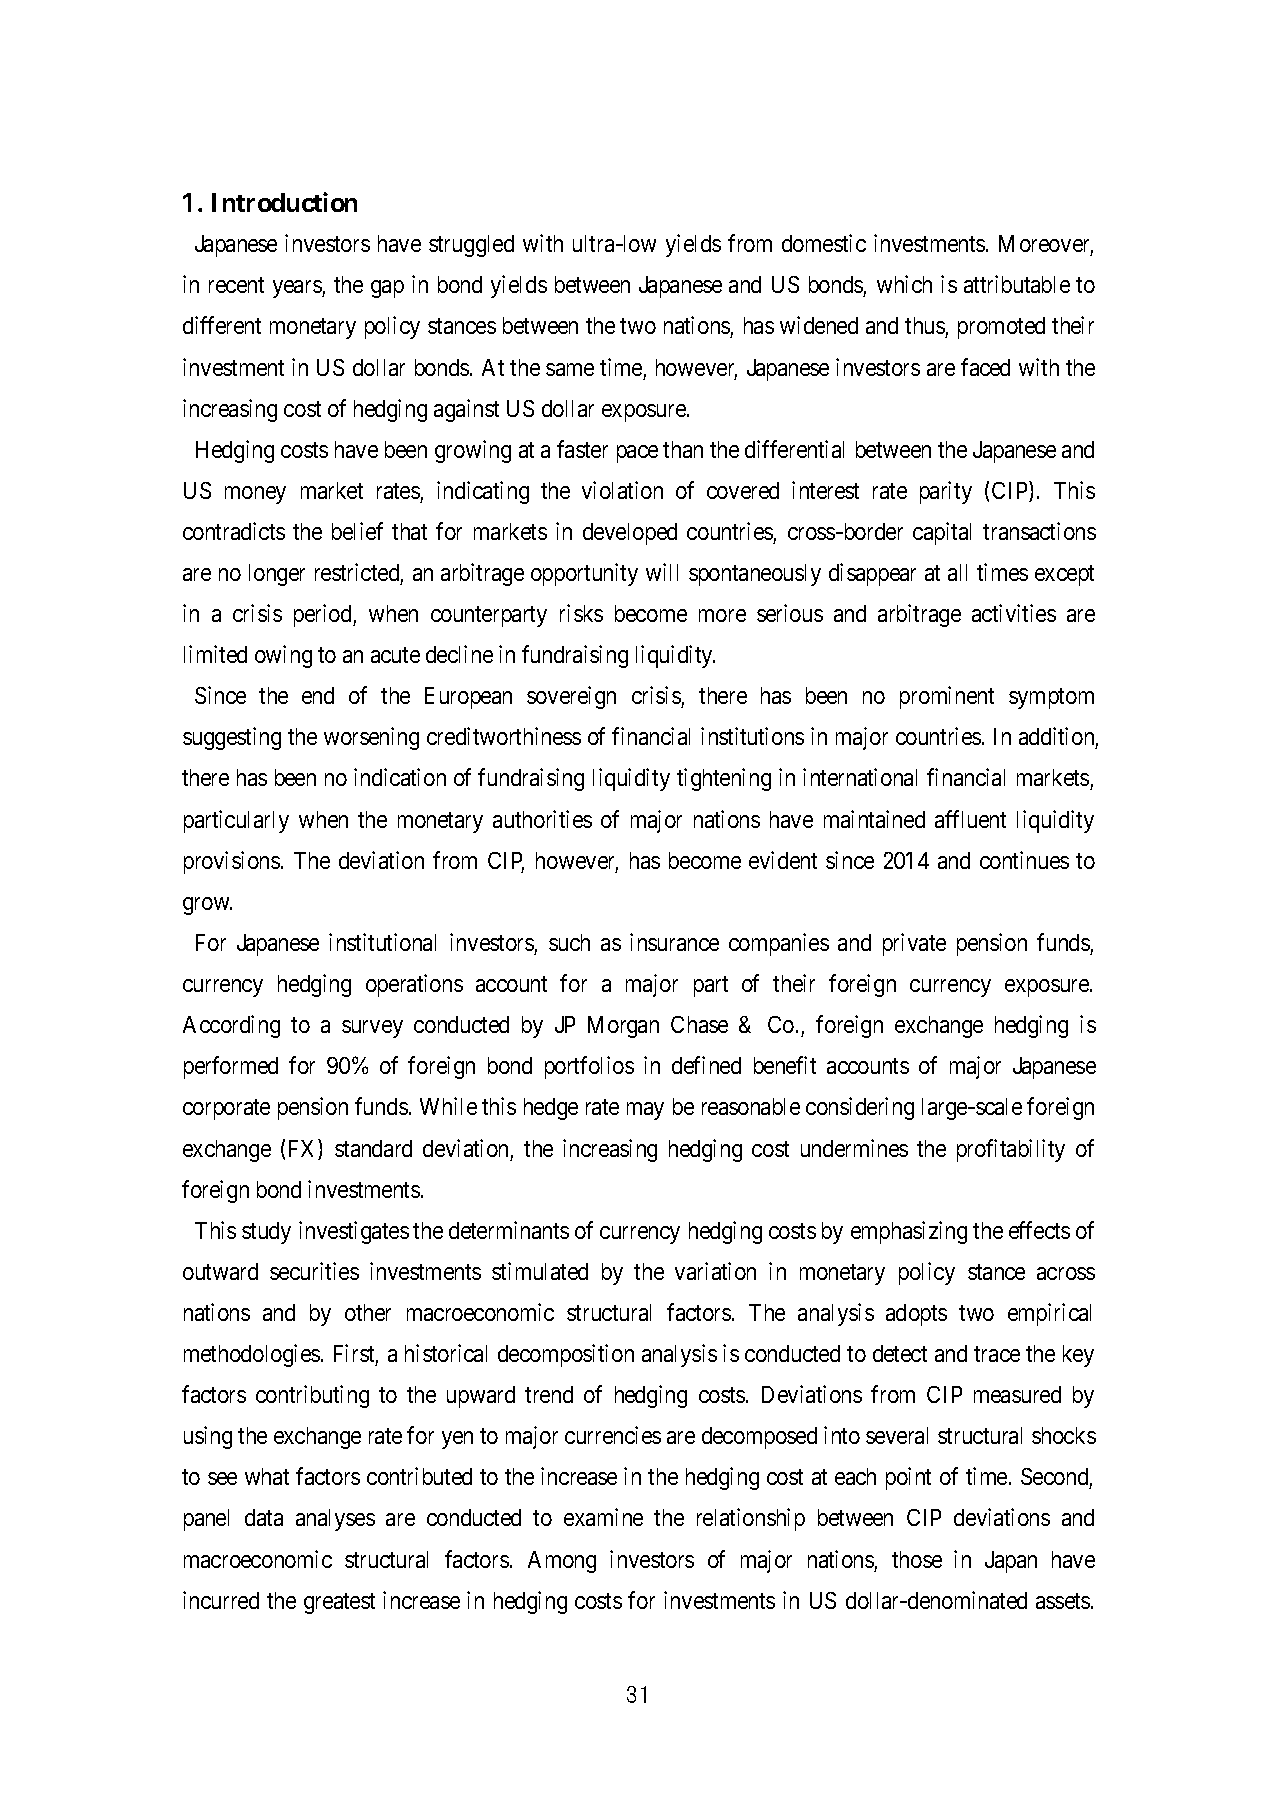 The width and height of the screenshot is (1278, 1807). I want to click on sovereign, so click(571, 697).
